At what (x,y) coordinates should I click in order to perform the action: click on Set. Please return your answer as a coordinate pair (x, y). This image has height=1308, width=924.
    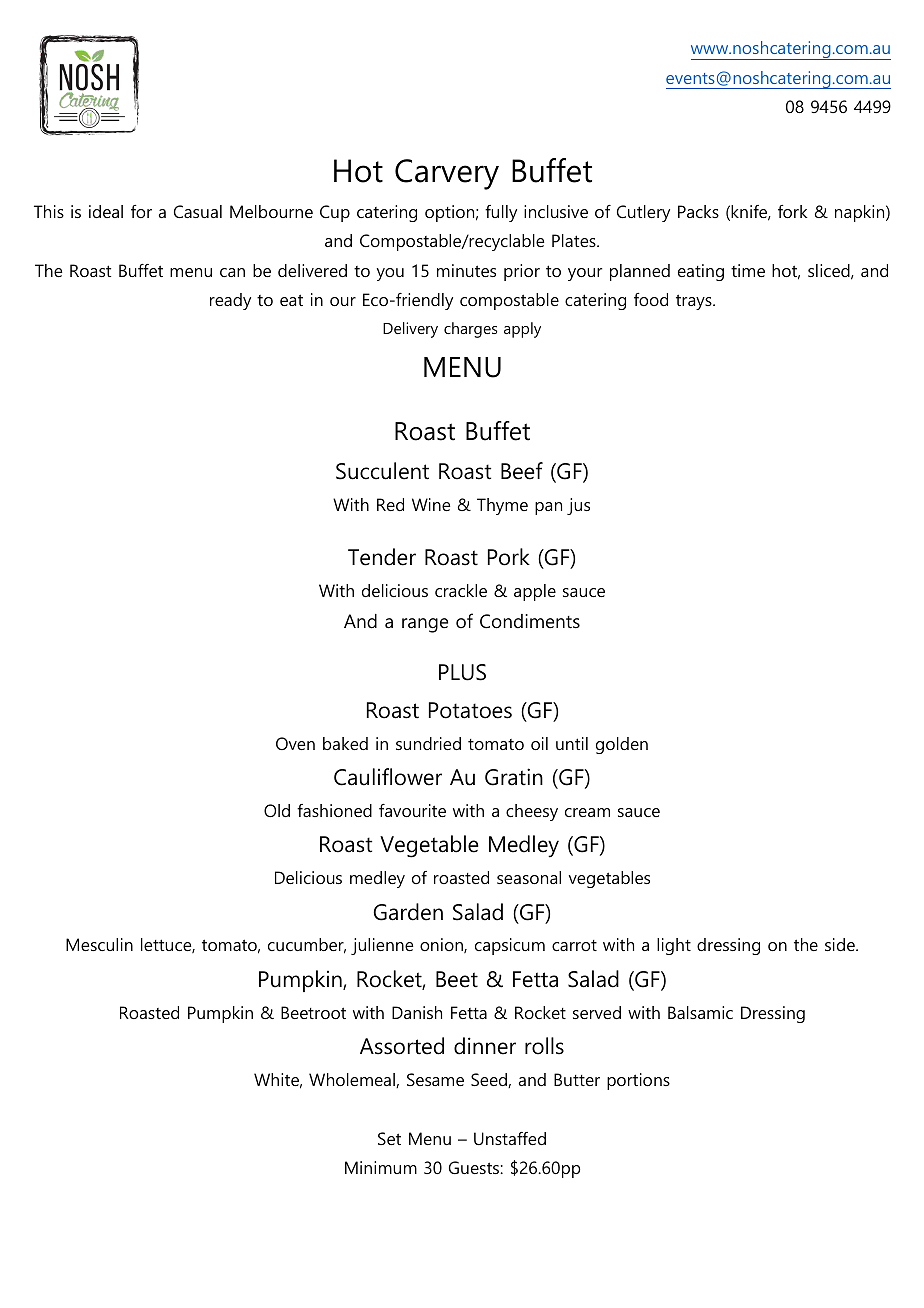
    Looking at the image, I should click on (389, 1138).
